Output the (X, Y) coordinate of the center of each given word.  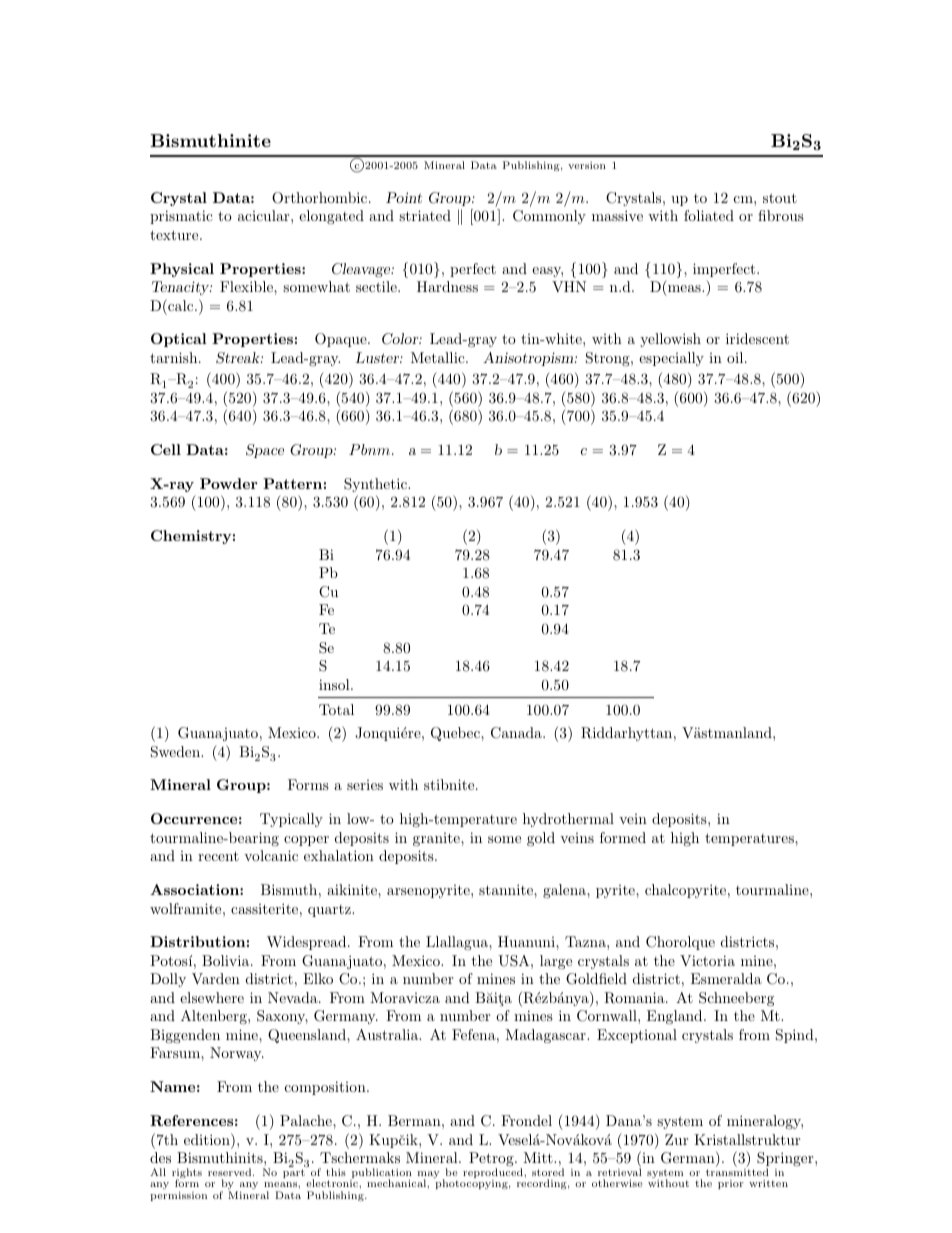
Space (265, 451)
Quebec (456, 734)
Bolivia (227, 960)
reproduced (494, 1174)
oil (736, 357)
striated (425, 215)
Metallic (439, 357)
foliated (709, 215)
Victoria (707, 960)
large (556, 962)
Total (336, 709)
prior (730, 1184)
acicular (265, 215)
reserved (231, 1172)
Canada (517, 733)
